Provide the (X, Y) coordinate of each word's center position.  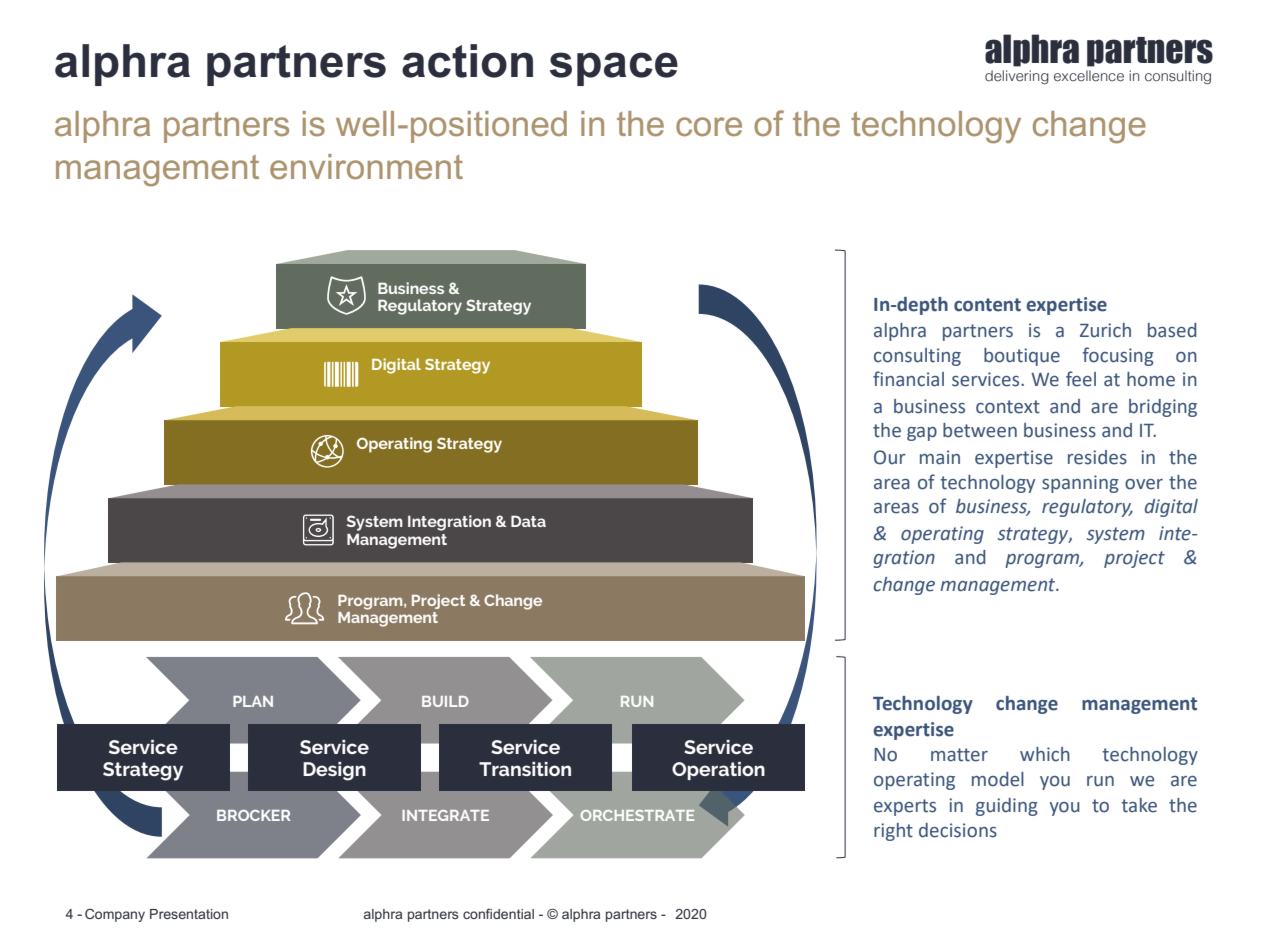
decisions (958, 830)
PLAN (253, 701)
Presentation (189, 914)
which (1045, 754)
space (614, 69)
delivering (1017, 77)
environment (366, 166)
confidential (498, 913)
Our (890, 457)
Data (528, 521)
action (467, 61)
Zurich (1105, 330)
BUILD (445, 701)
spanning (1080, 484)
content (987, 305)
